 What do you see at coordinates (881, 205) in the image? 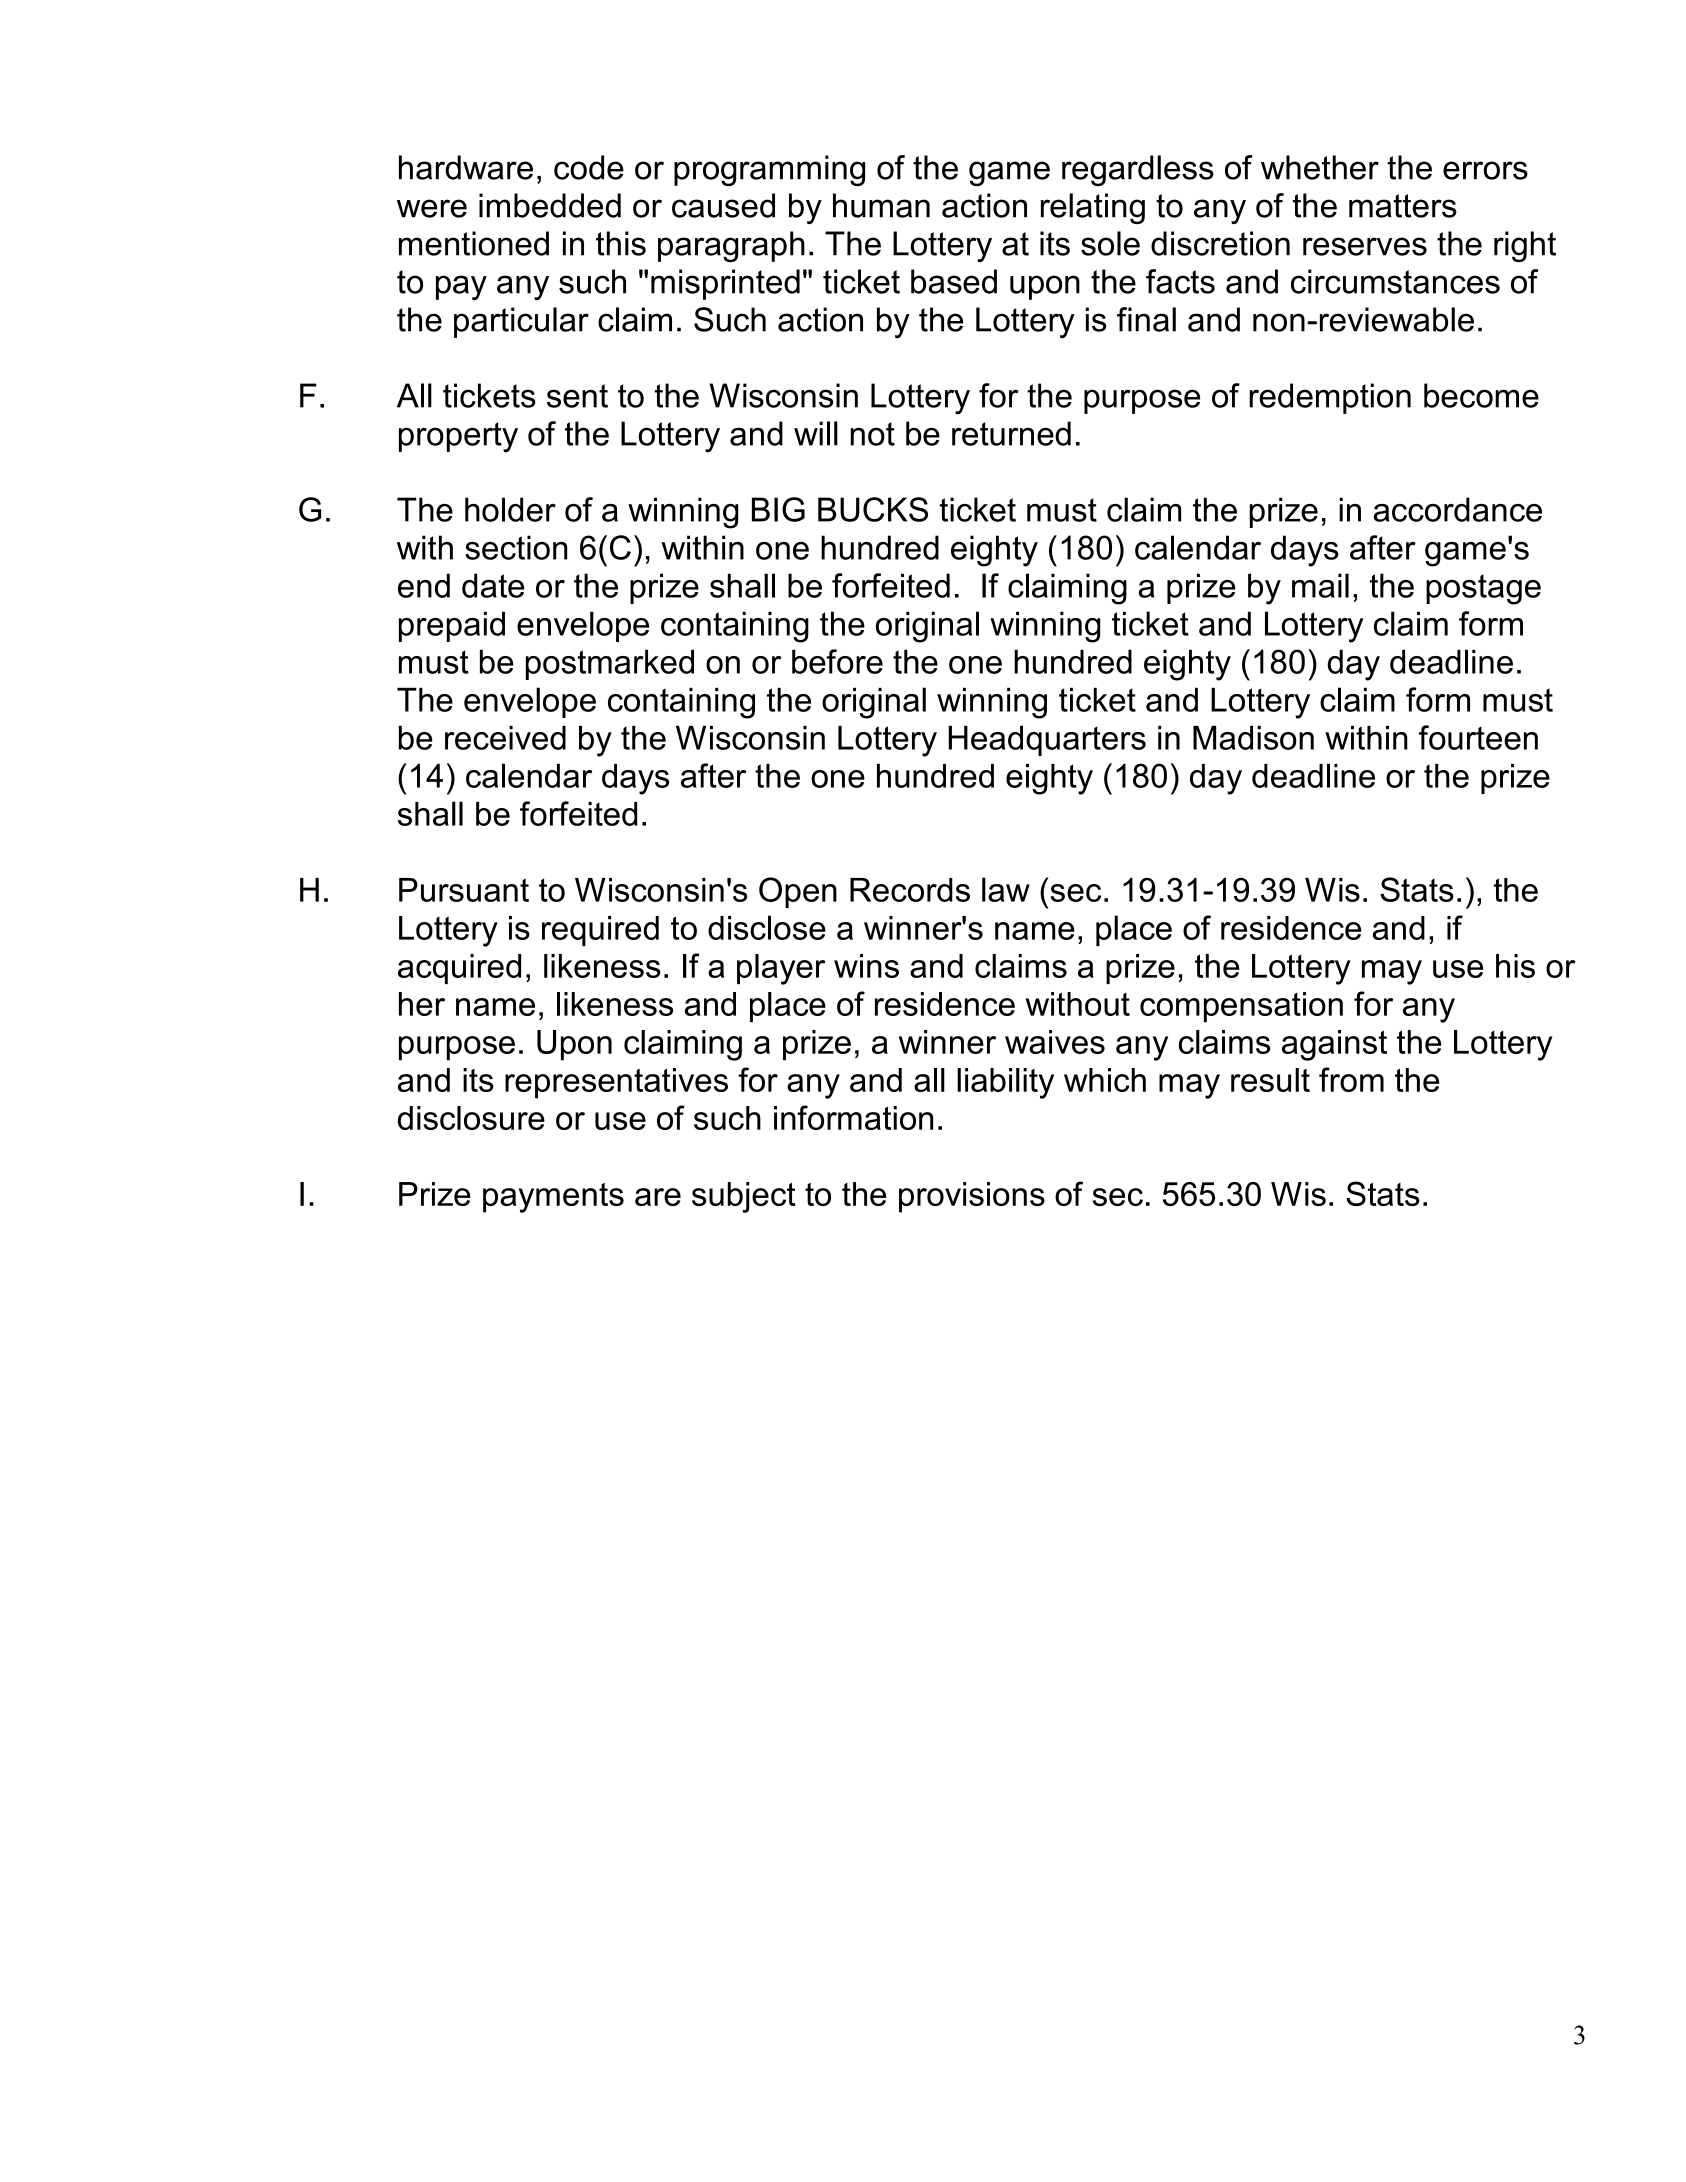
I see `human` at bounding box center [881, 205].
